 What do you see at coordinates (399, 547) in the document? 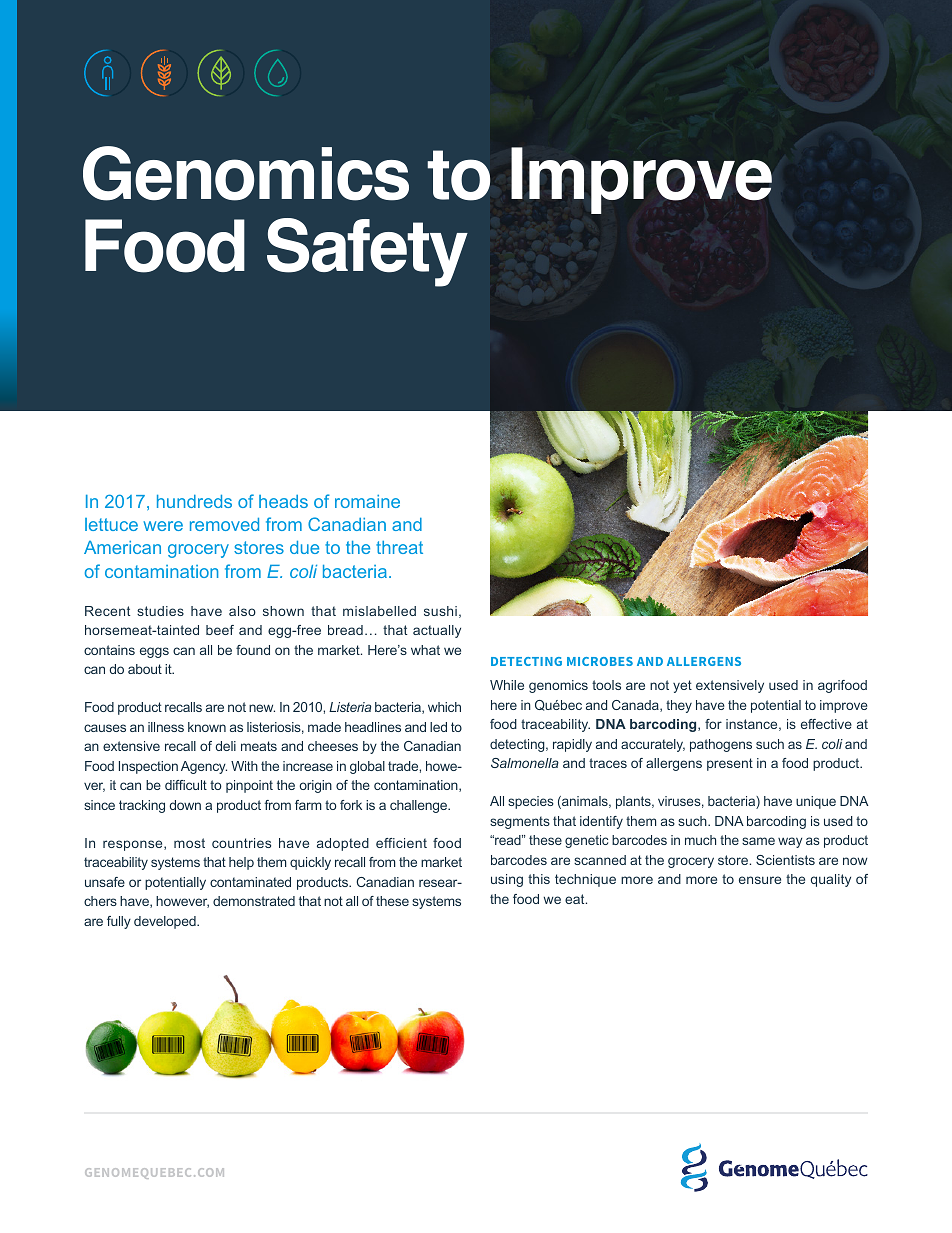
I see `threat` at bounding box center [399, 547].
